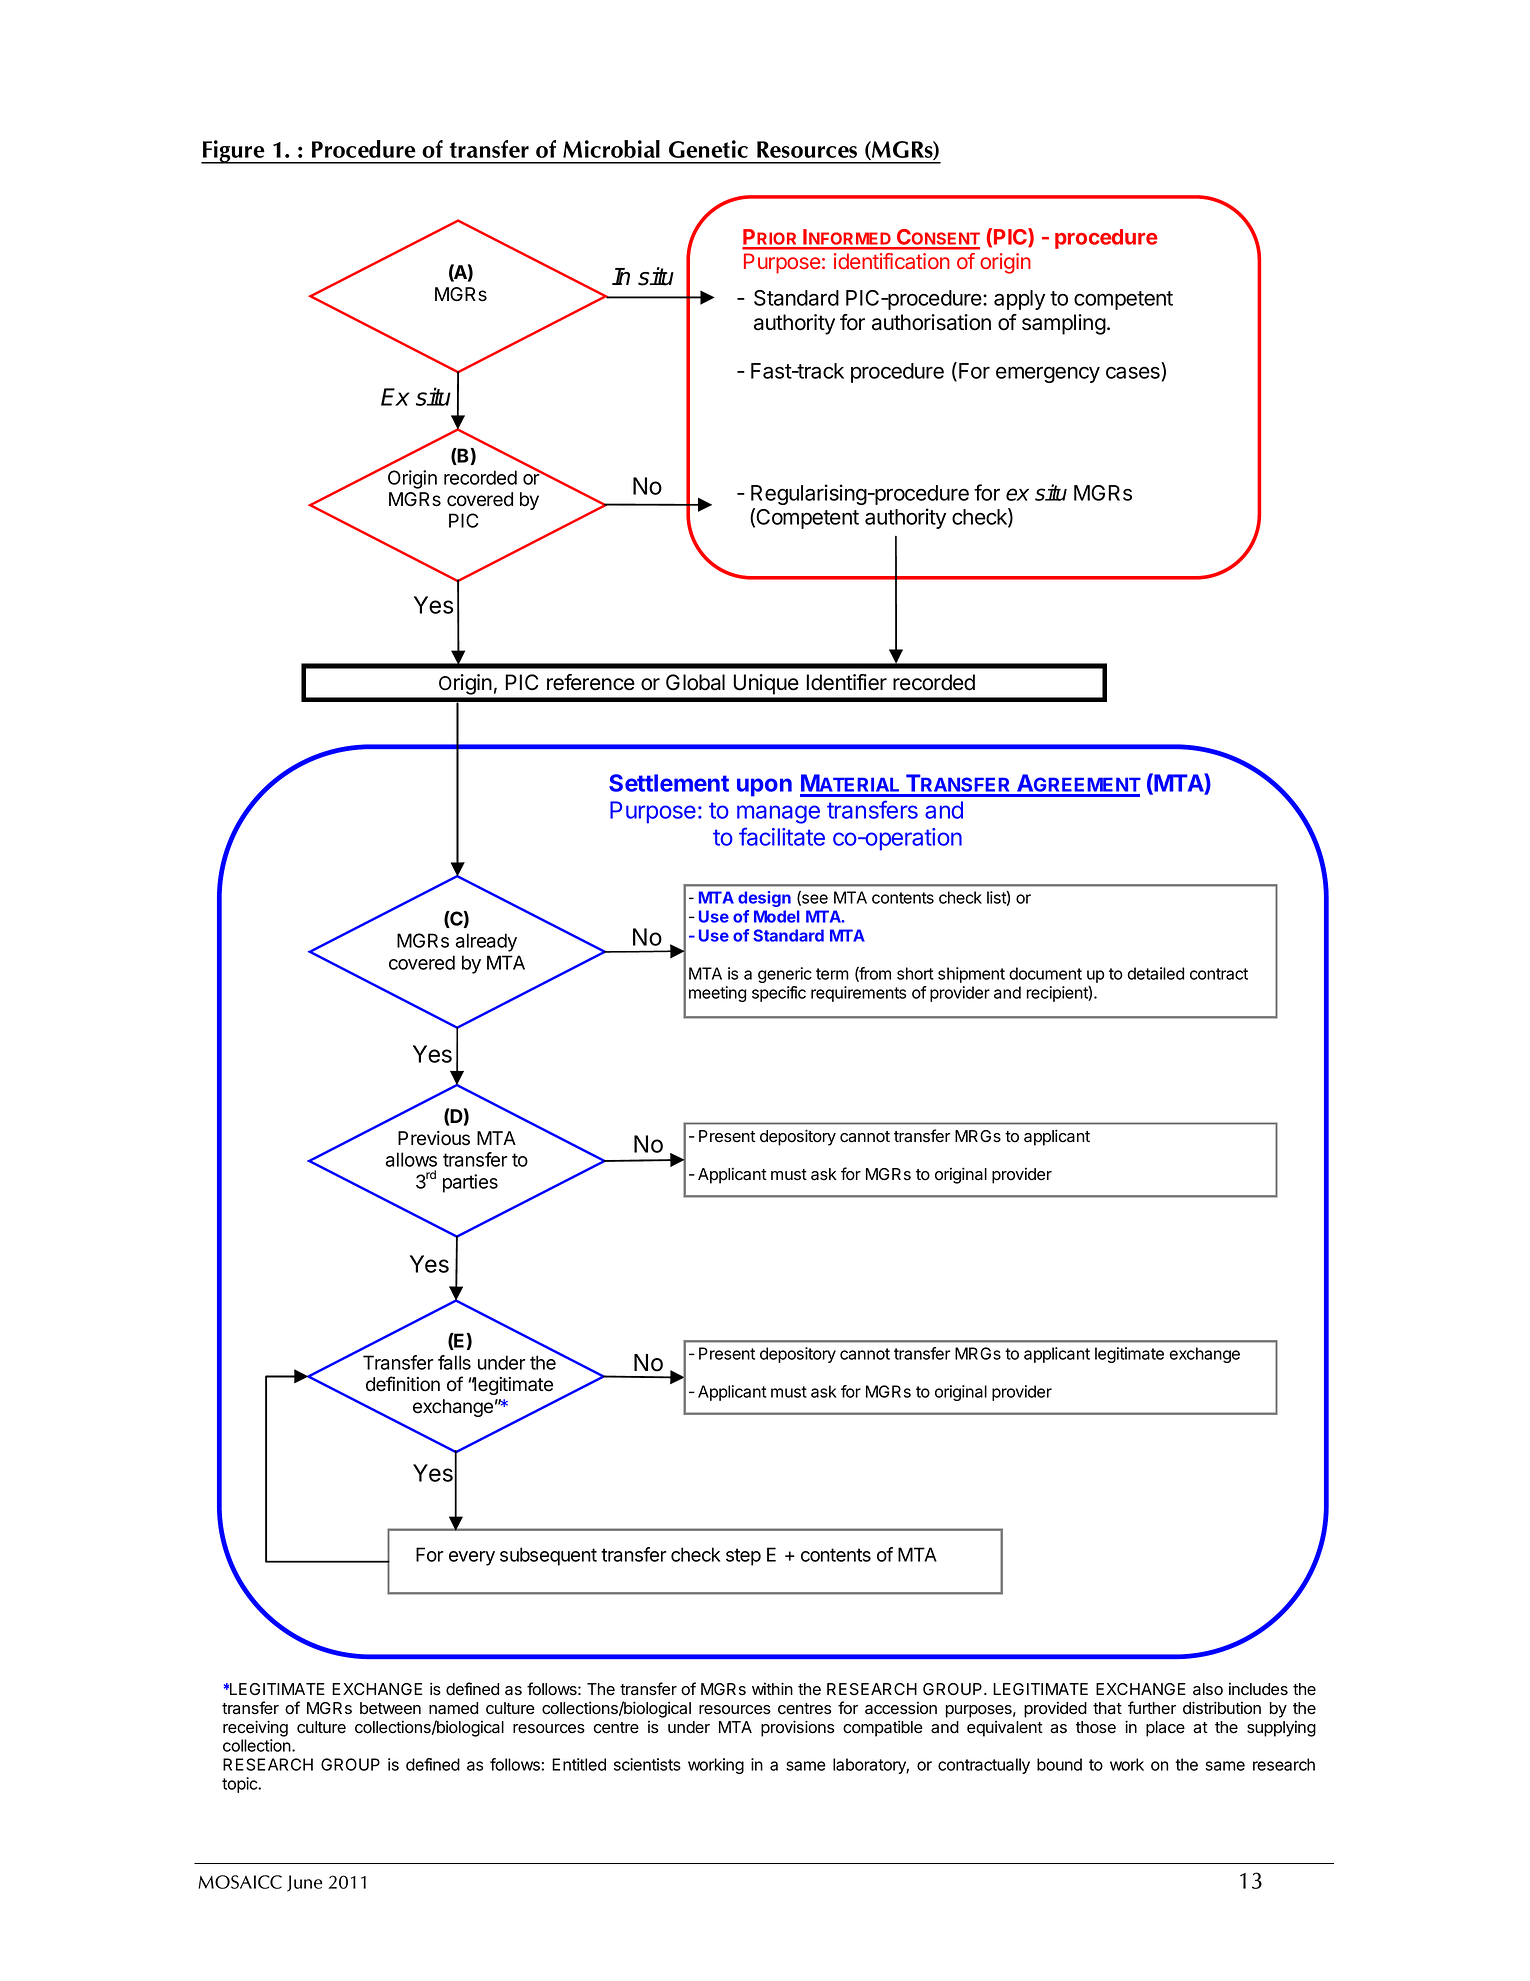 This screenshot has width=1530, height=1981. Describe the element at coordinates (305, 1883) in the screenshot. I see `June` at that location.
